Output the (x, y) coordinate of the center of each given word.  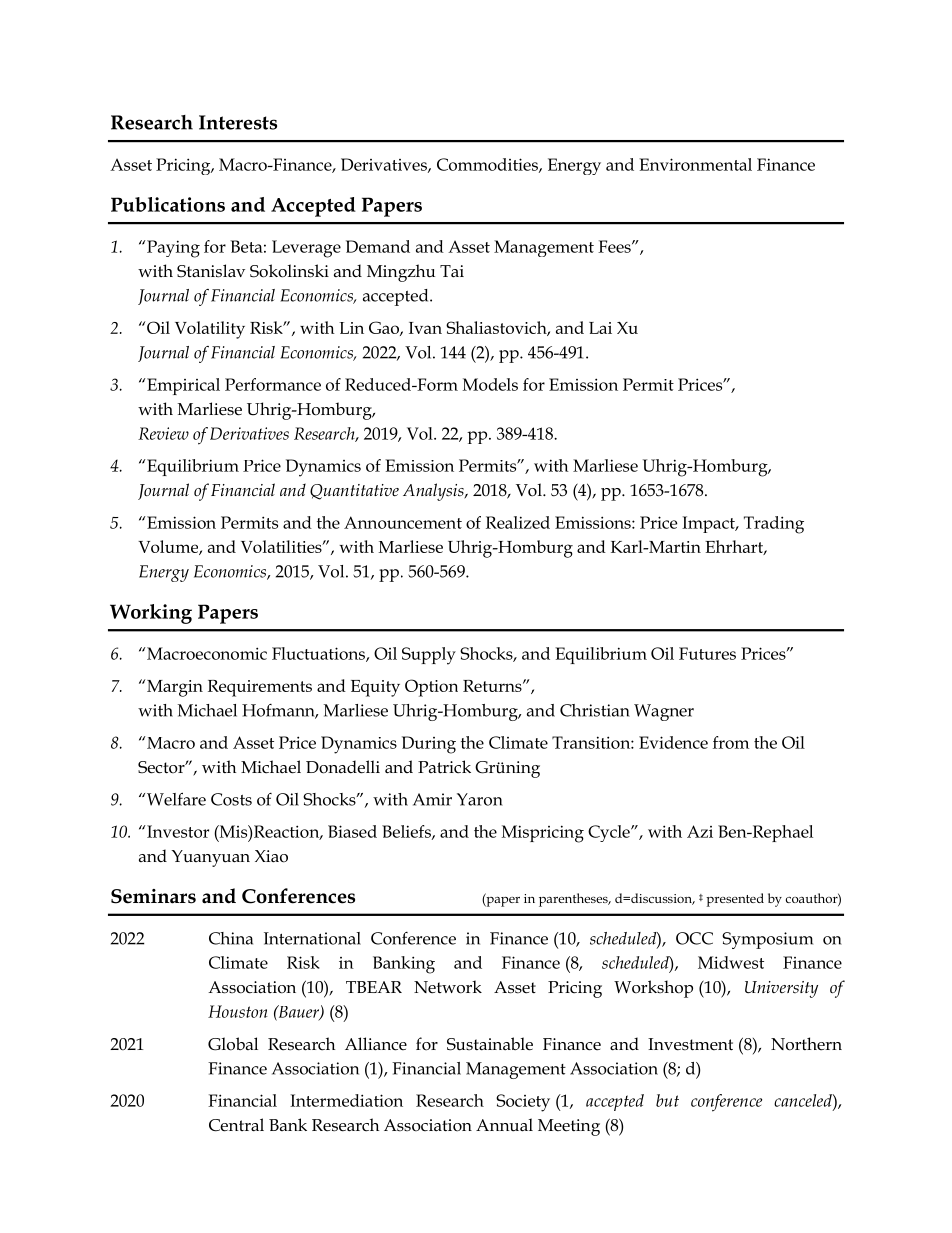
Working (151, 614)
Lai (600, 328)
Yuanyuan (210, 858)
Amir (432, 799)
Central (236, 1125)
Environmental (695, 164)
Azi (700, 831)
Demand (378, 246)
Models (490, 384)
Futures (707, 653)
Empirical (182, 386)
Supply (429, 656)
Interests (238, 122)
